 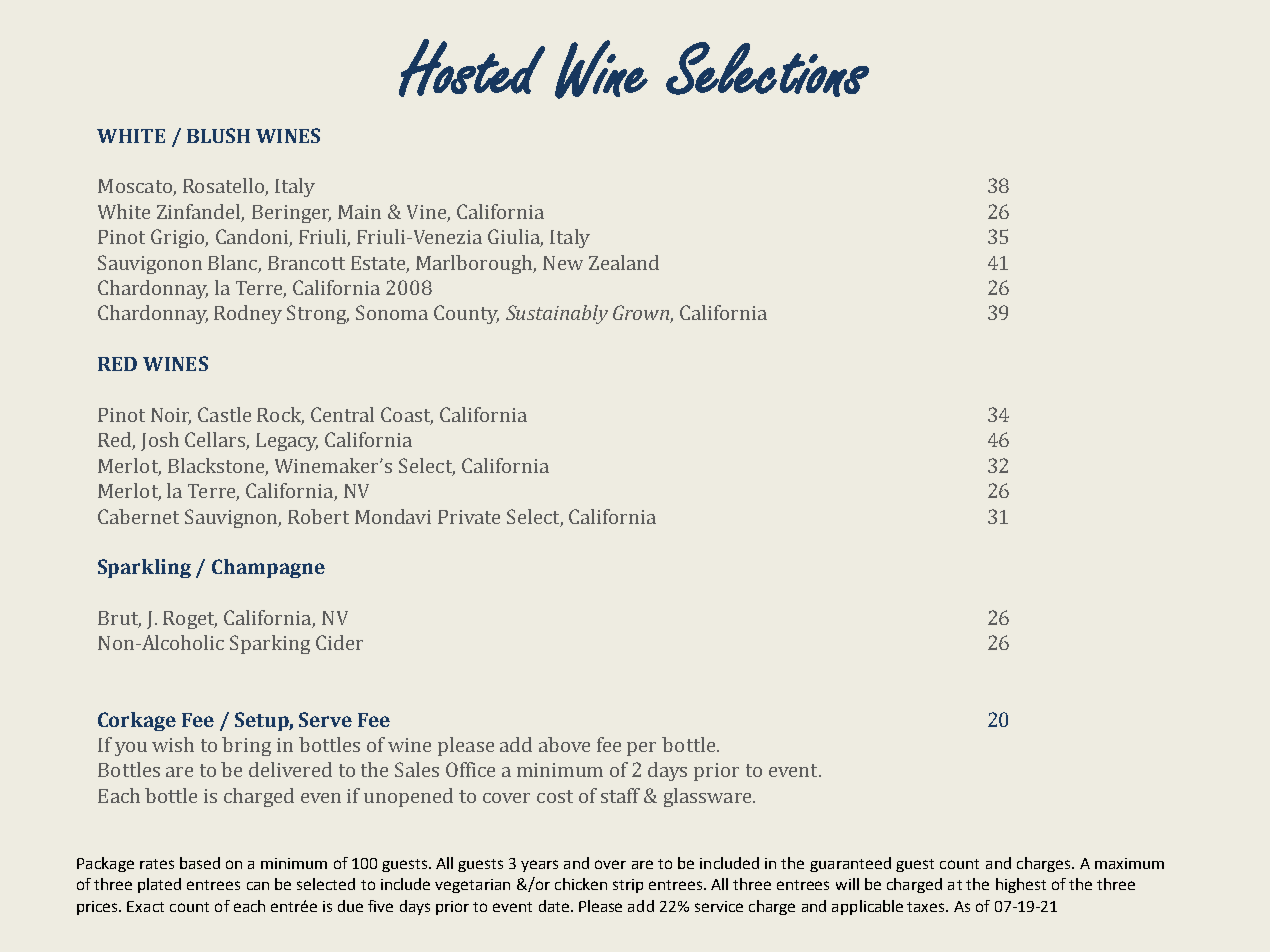 I want to click on per, so click(x=641, y=749).
